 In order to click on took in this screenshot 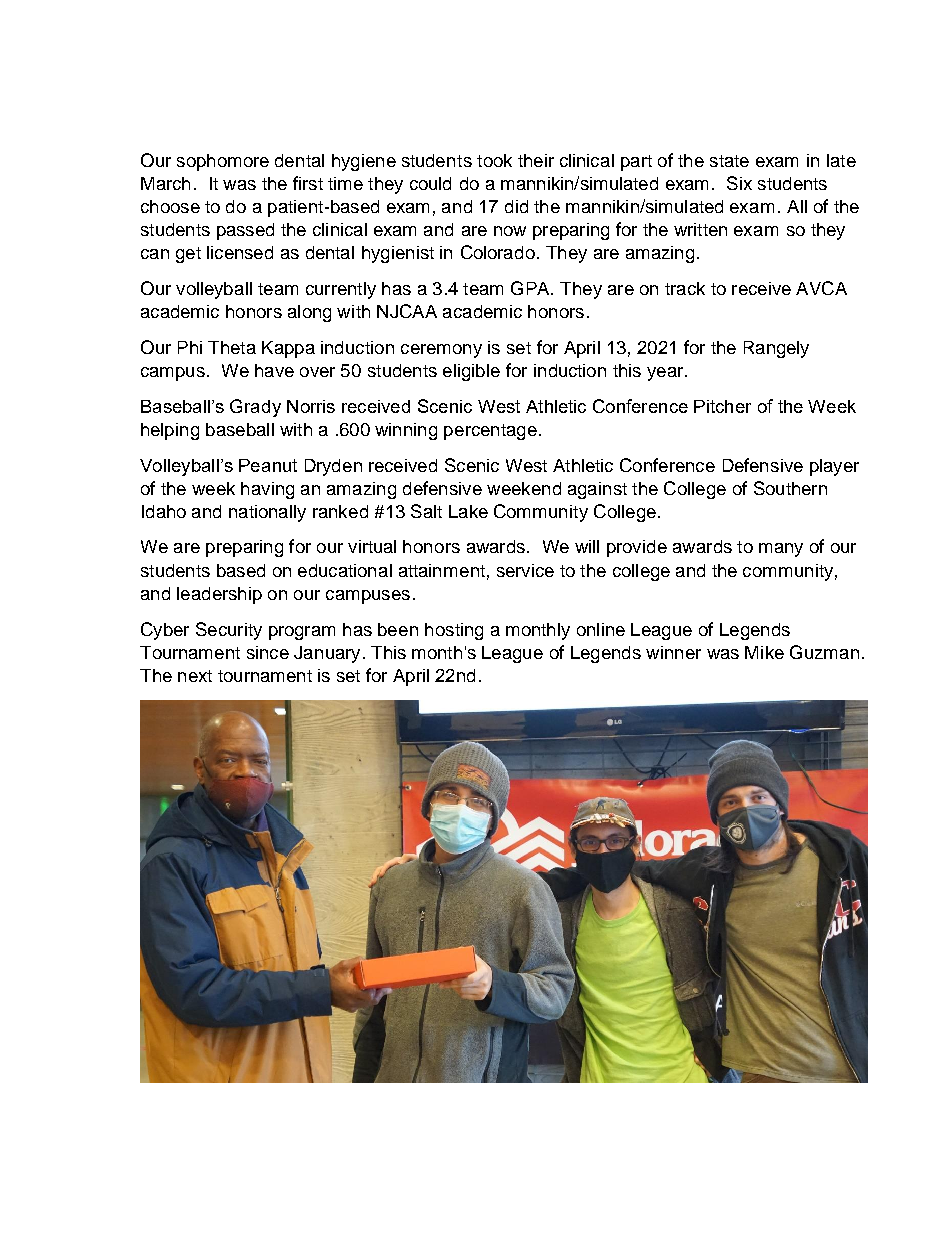, I will do `click(494, 160)`.
